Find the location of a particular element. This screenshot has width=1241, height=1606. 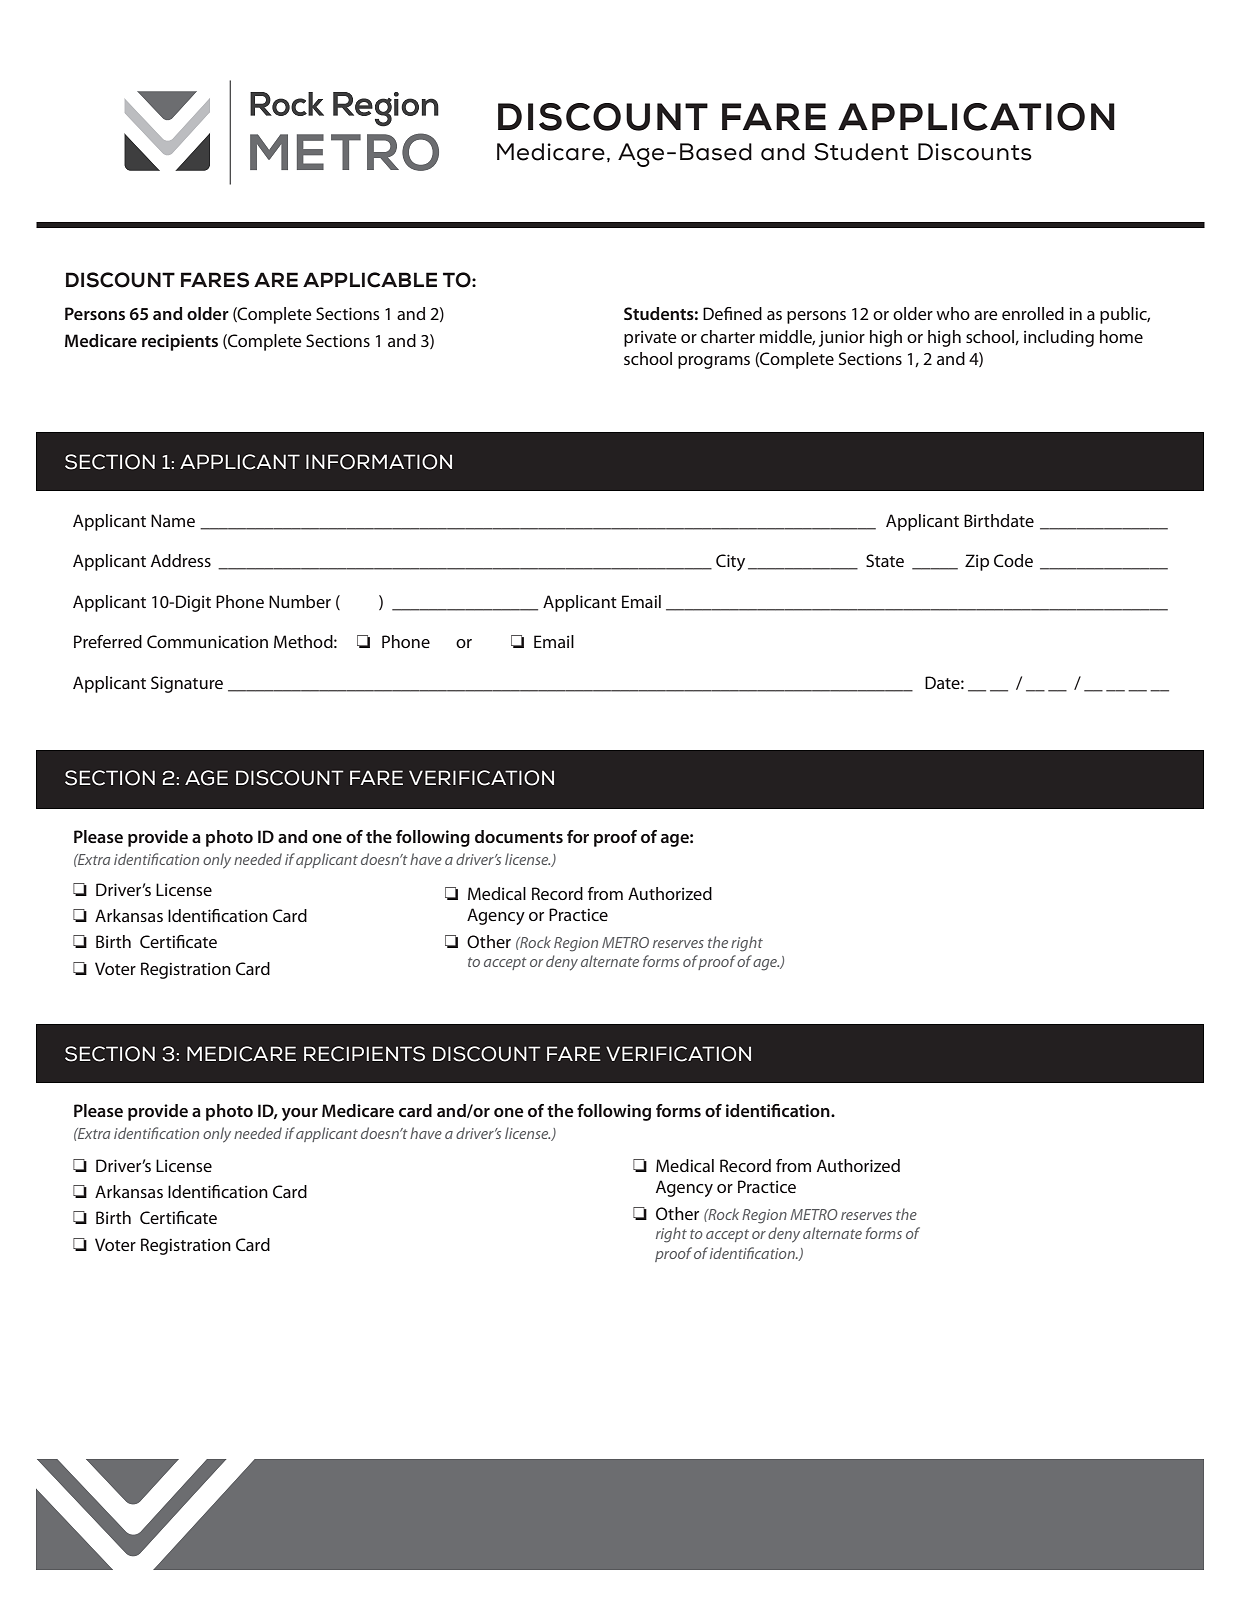

APPLICATION is located at coordinates (976, 117).
